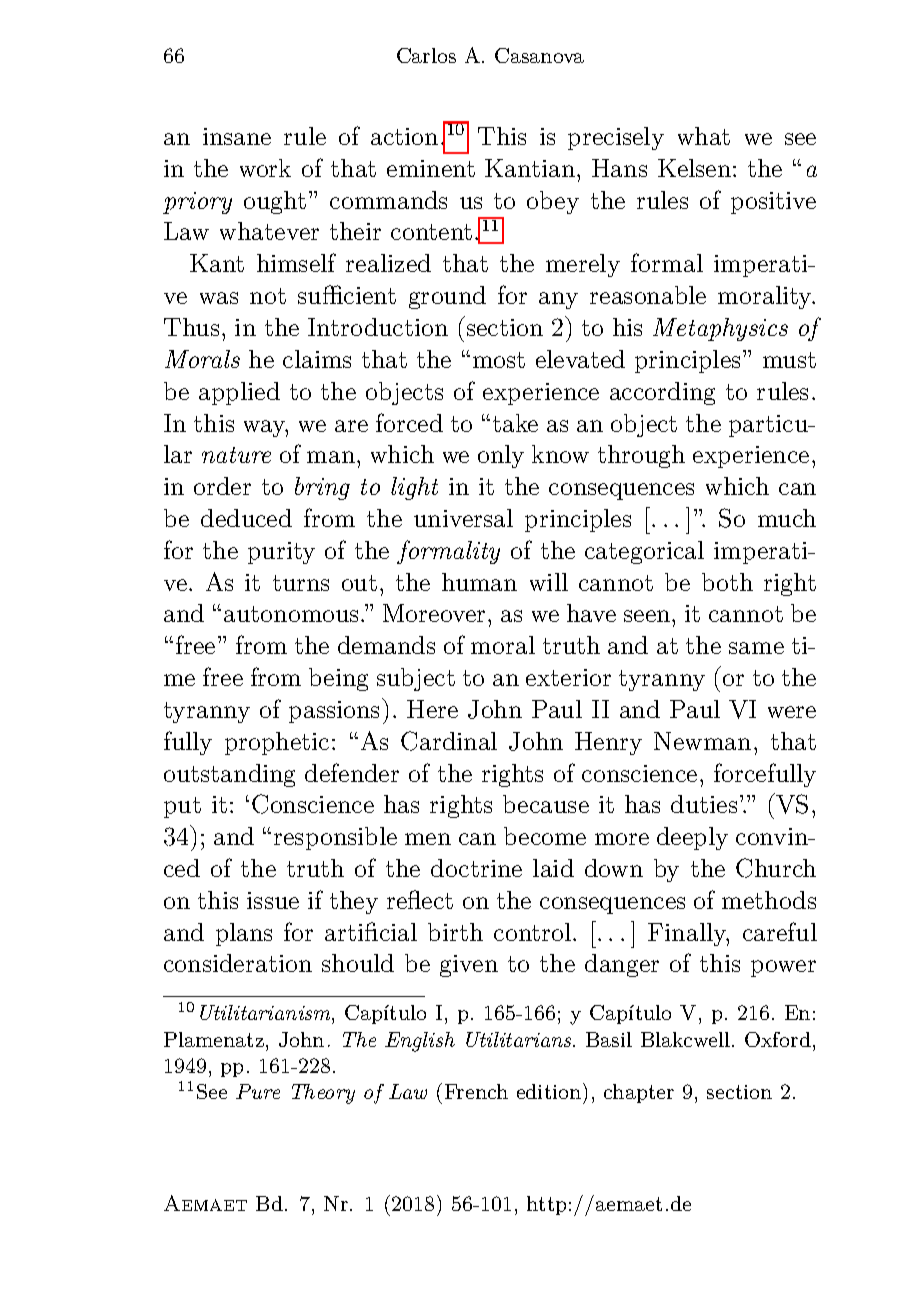 This image has height=1311, width=924. Describe the element at coordinates (239, 393) in the image. I see `applied` at that location.
